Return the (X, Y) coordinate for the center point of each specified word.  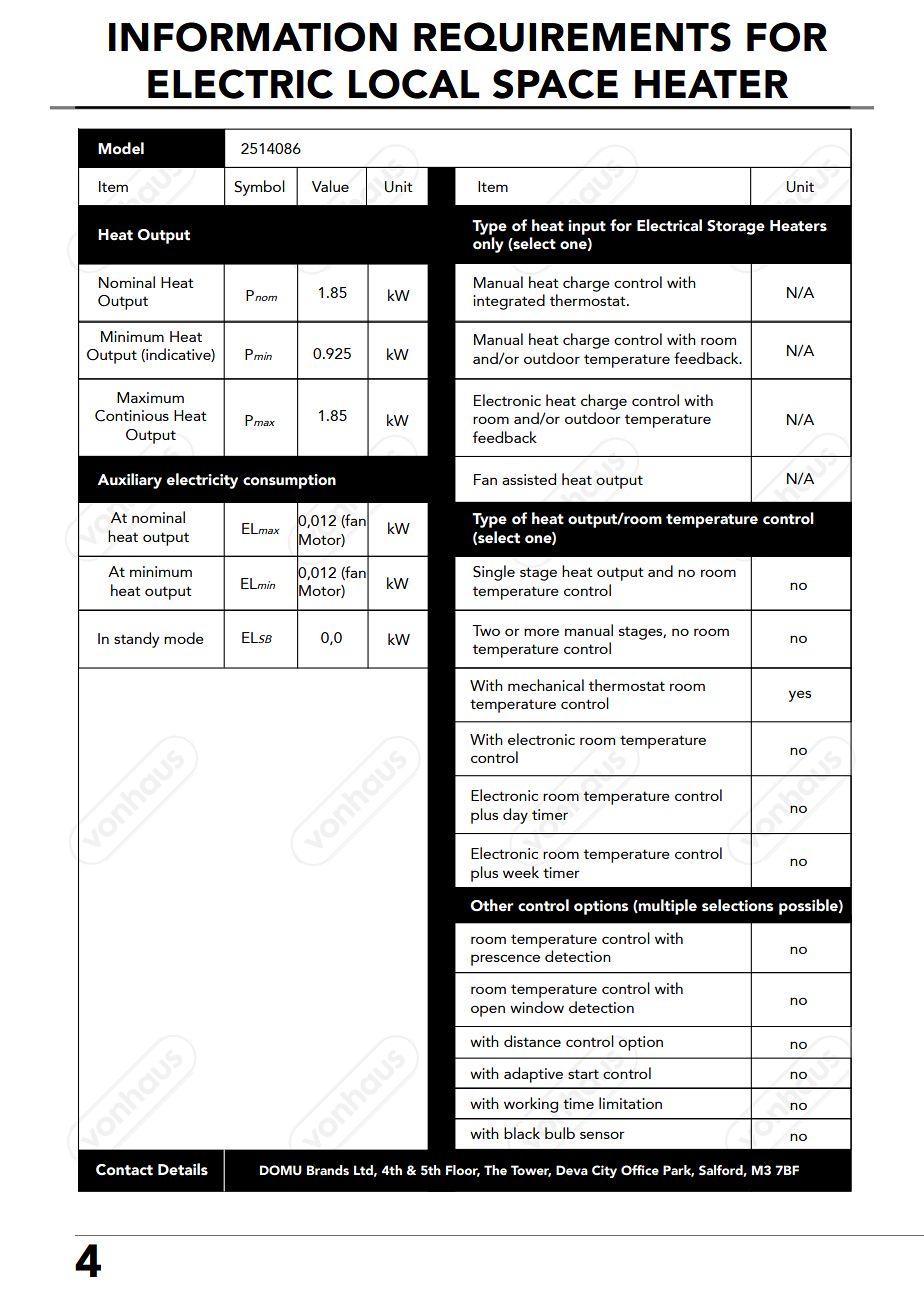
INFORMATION (253, 37)
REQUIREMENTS (572, 37)
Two (486, 630)
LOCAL (414, 84)
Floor (463, 1171)
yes (800, 696)
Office (640, 1170)
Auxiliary (129, 481)
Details (183, 1169)
